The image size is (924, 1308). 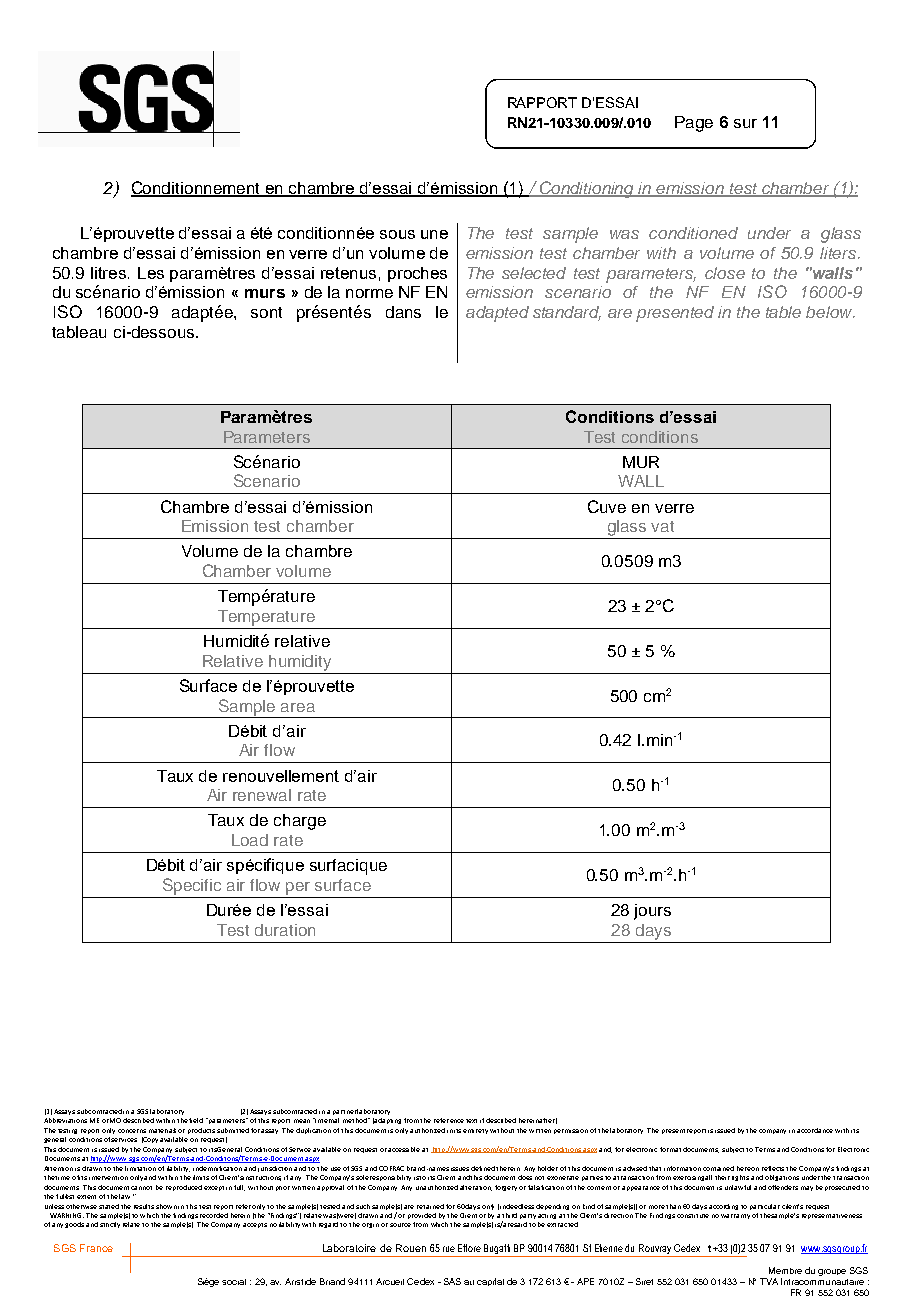 What do you see at coordinates (815, 1130) in the page?
I see `accordance` at bounding box center [815, 1130].
